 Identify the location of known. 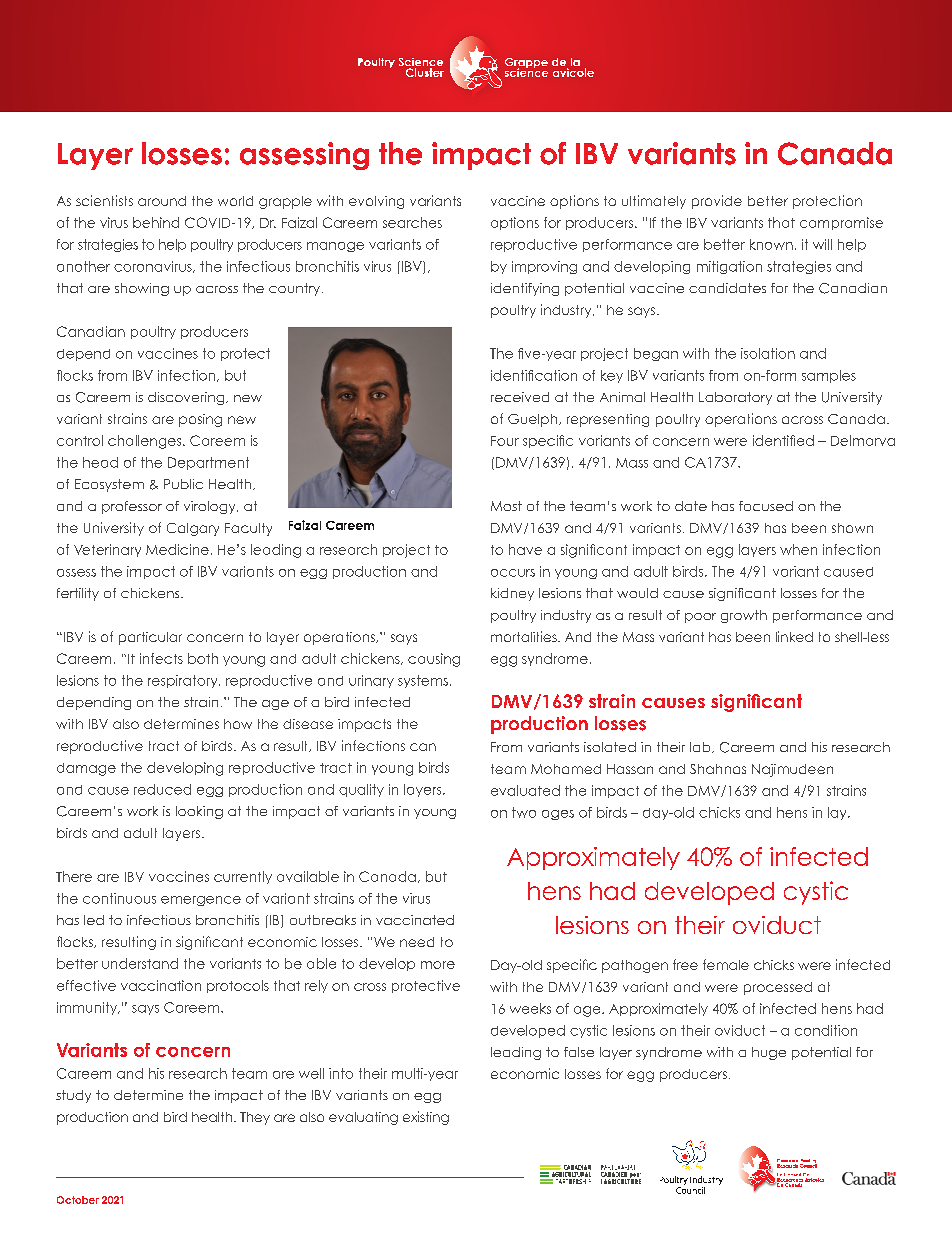
(771, 244).
